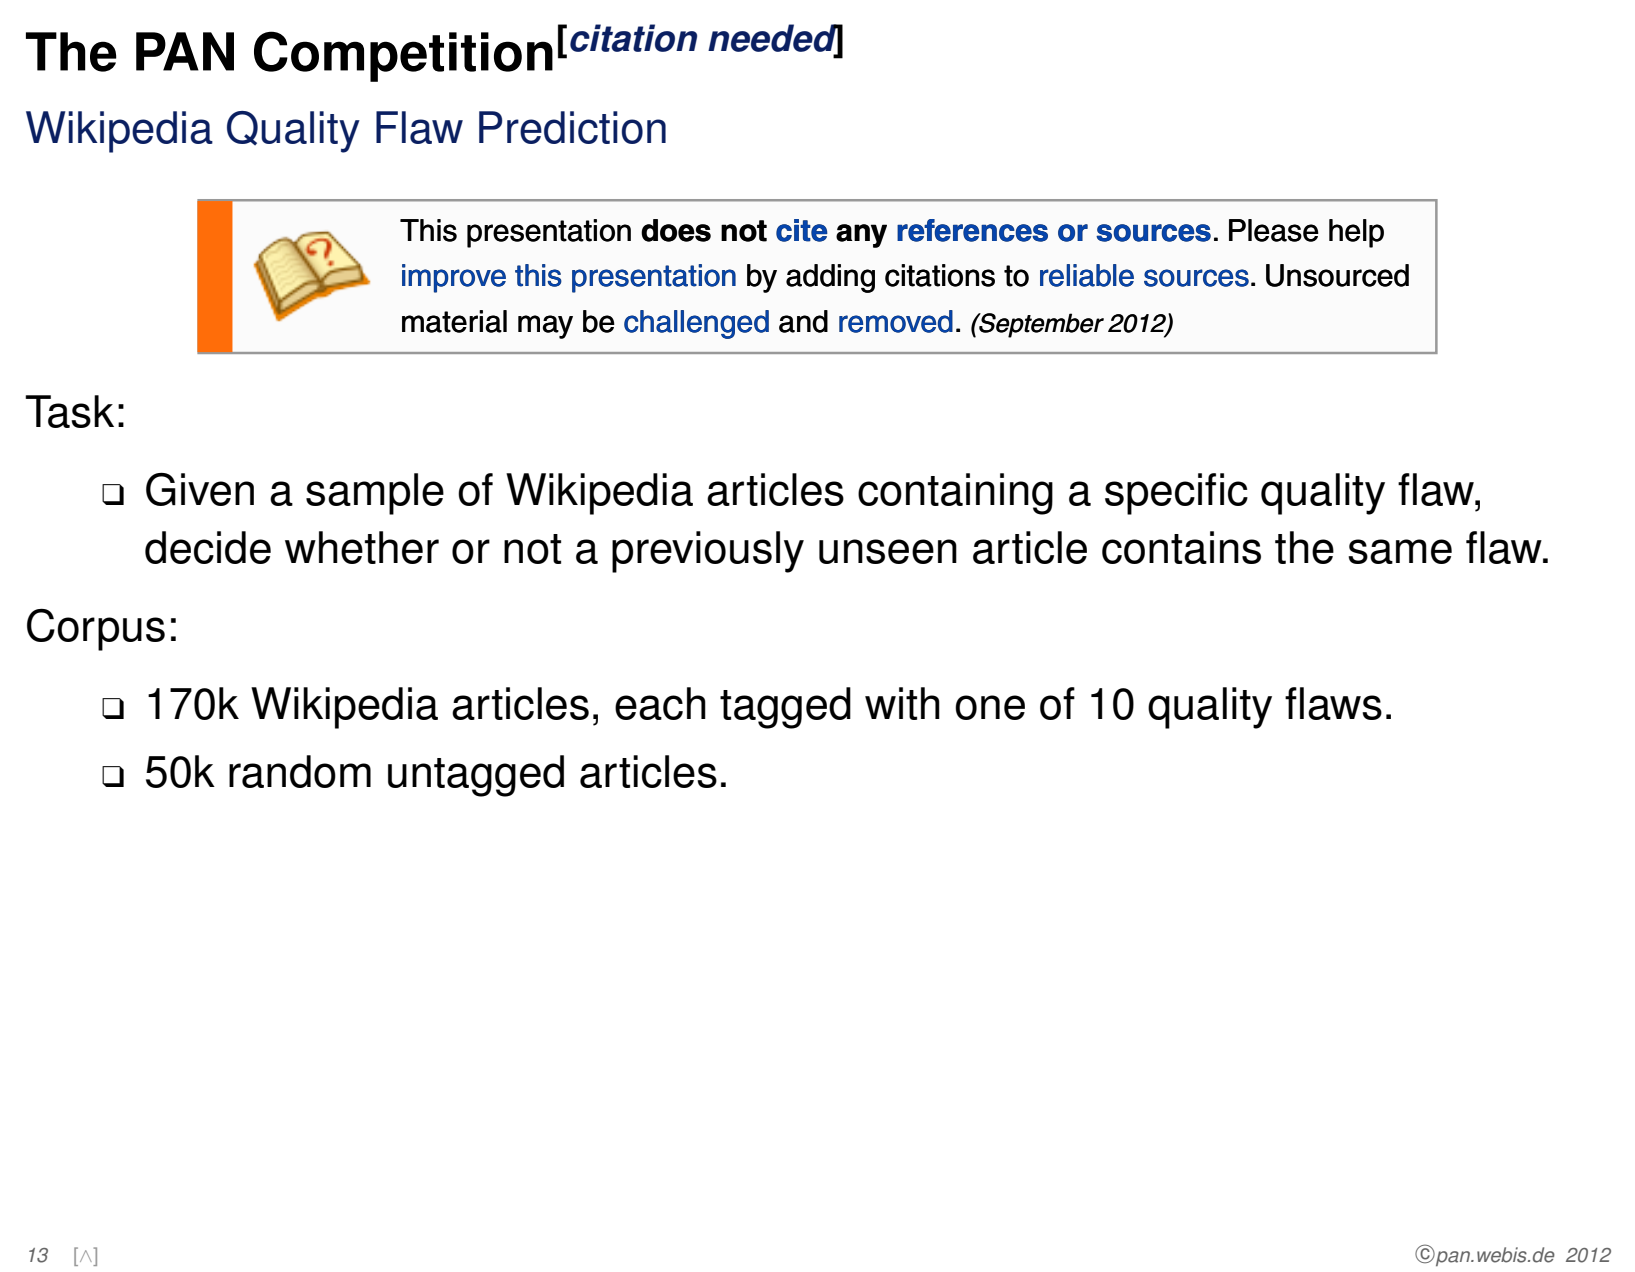  Describe the element at coordinates (300, 771) in the page. I see `random` at that location.
